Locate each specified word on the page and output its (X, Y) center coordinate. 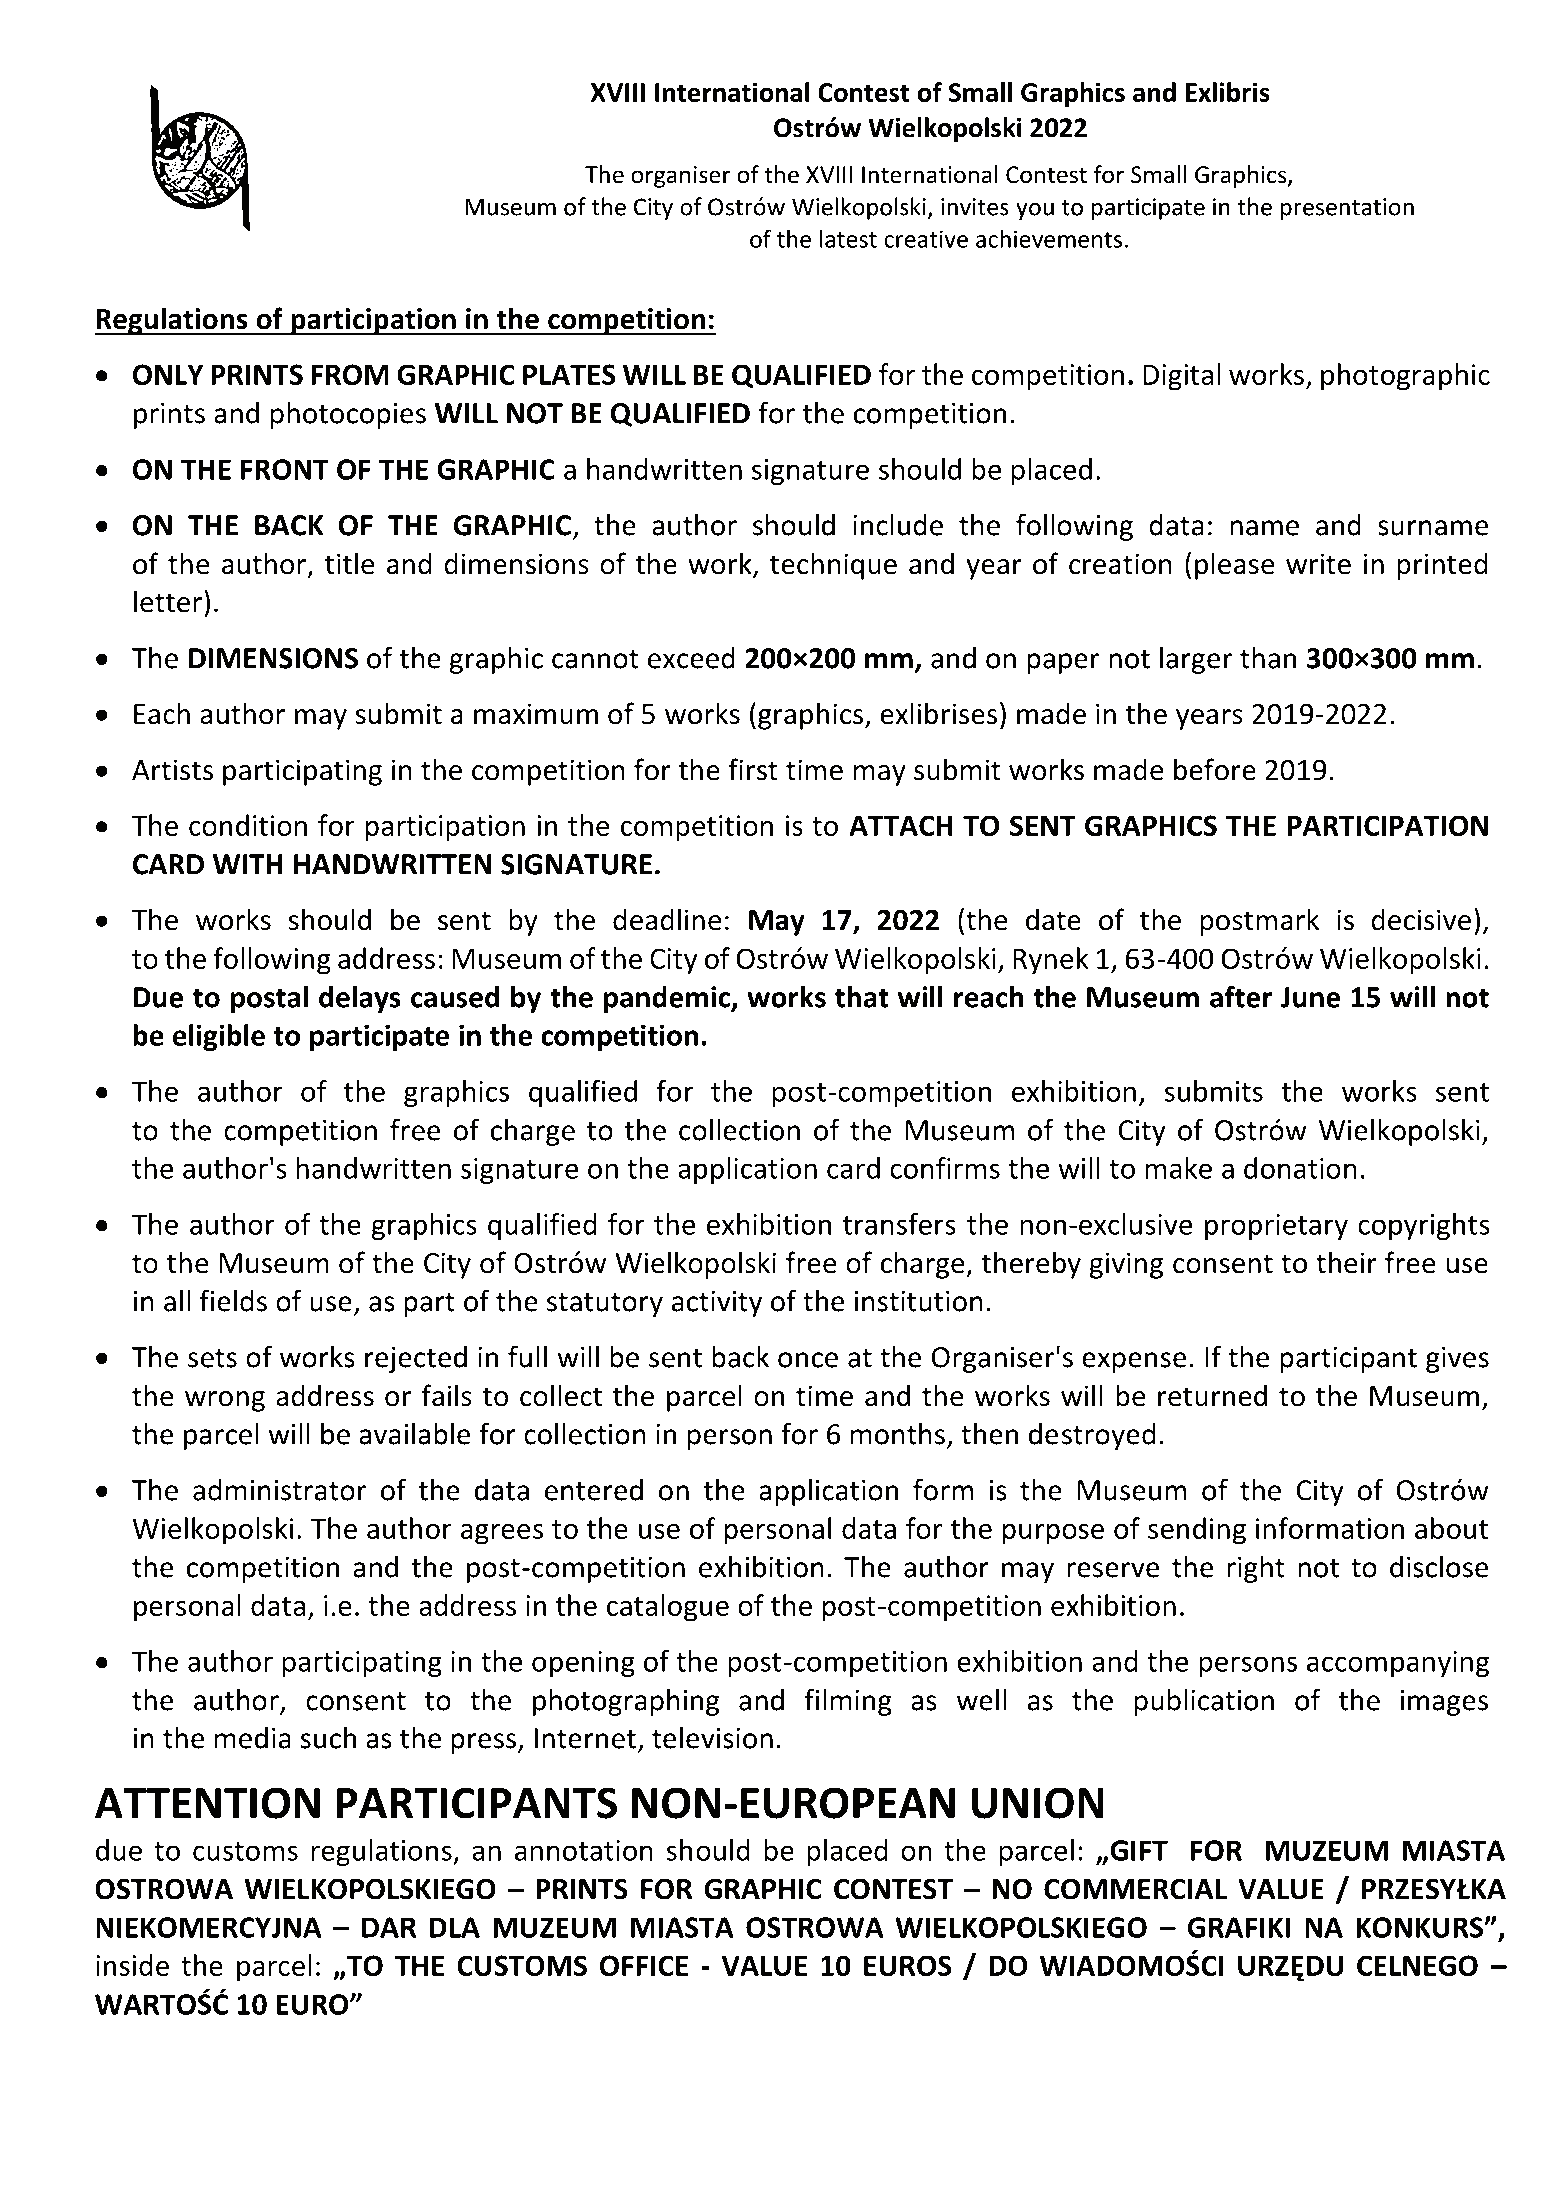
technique (833, 566)
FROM (350, 374)
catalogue (668, 1608)
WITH (248, 864)
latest (848, 238)
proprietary (1276, 1227)
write (1318, 564)
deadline (667, 919)
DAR (389, 1927)
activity (717, 1304)
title (349, 563)
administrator (279, 1490)
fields (233, 1300)
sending (1197, 1531)
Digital (1181, 377)
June (1310, 997)
